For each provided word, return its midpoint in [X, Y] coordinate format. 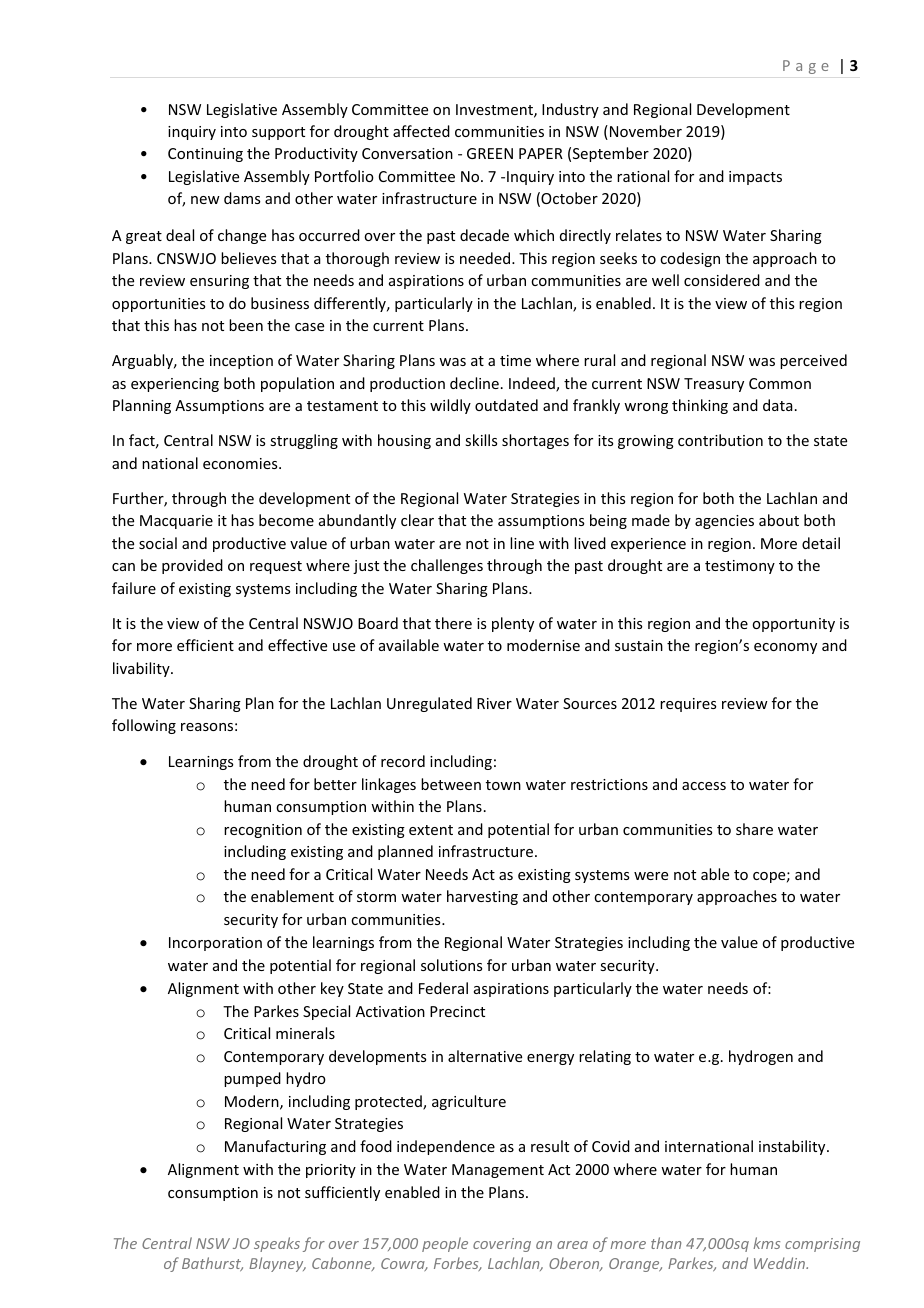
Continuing [205, 155]
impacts [755, 178]
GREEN [490, 153]
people [445, 1244]
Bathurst [212, 1264]
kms [766, 1243]
